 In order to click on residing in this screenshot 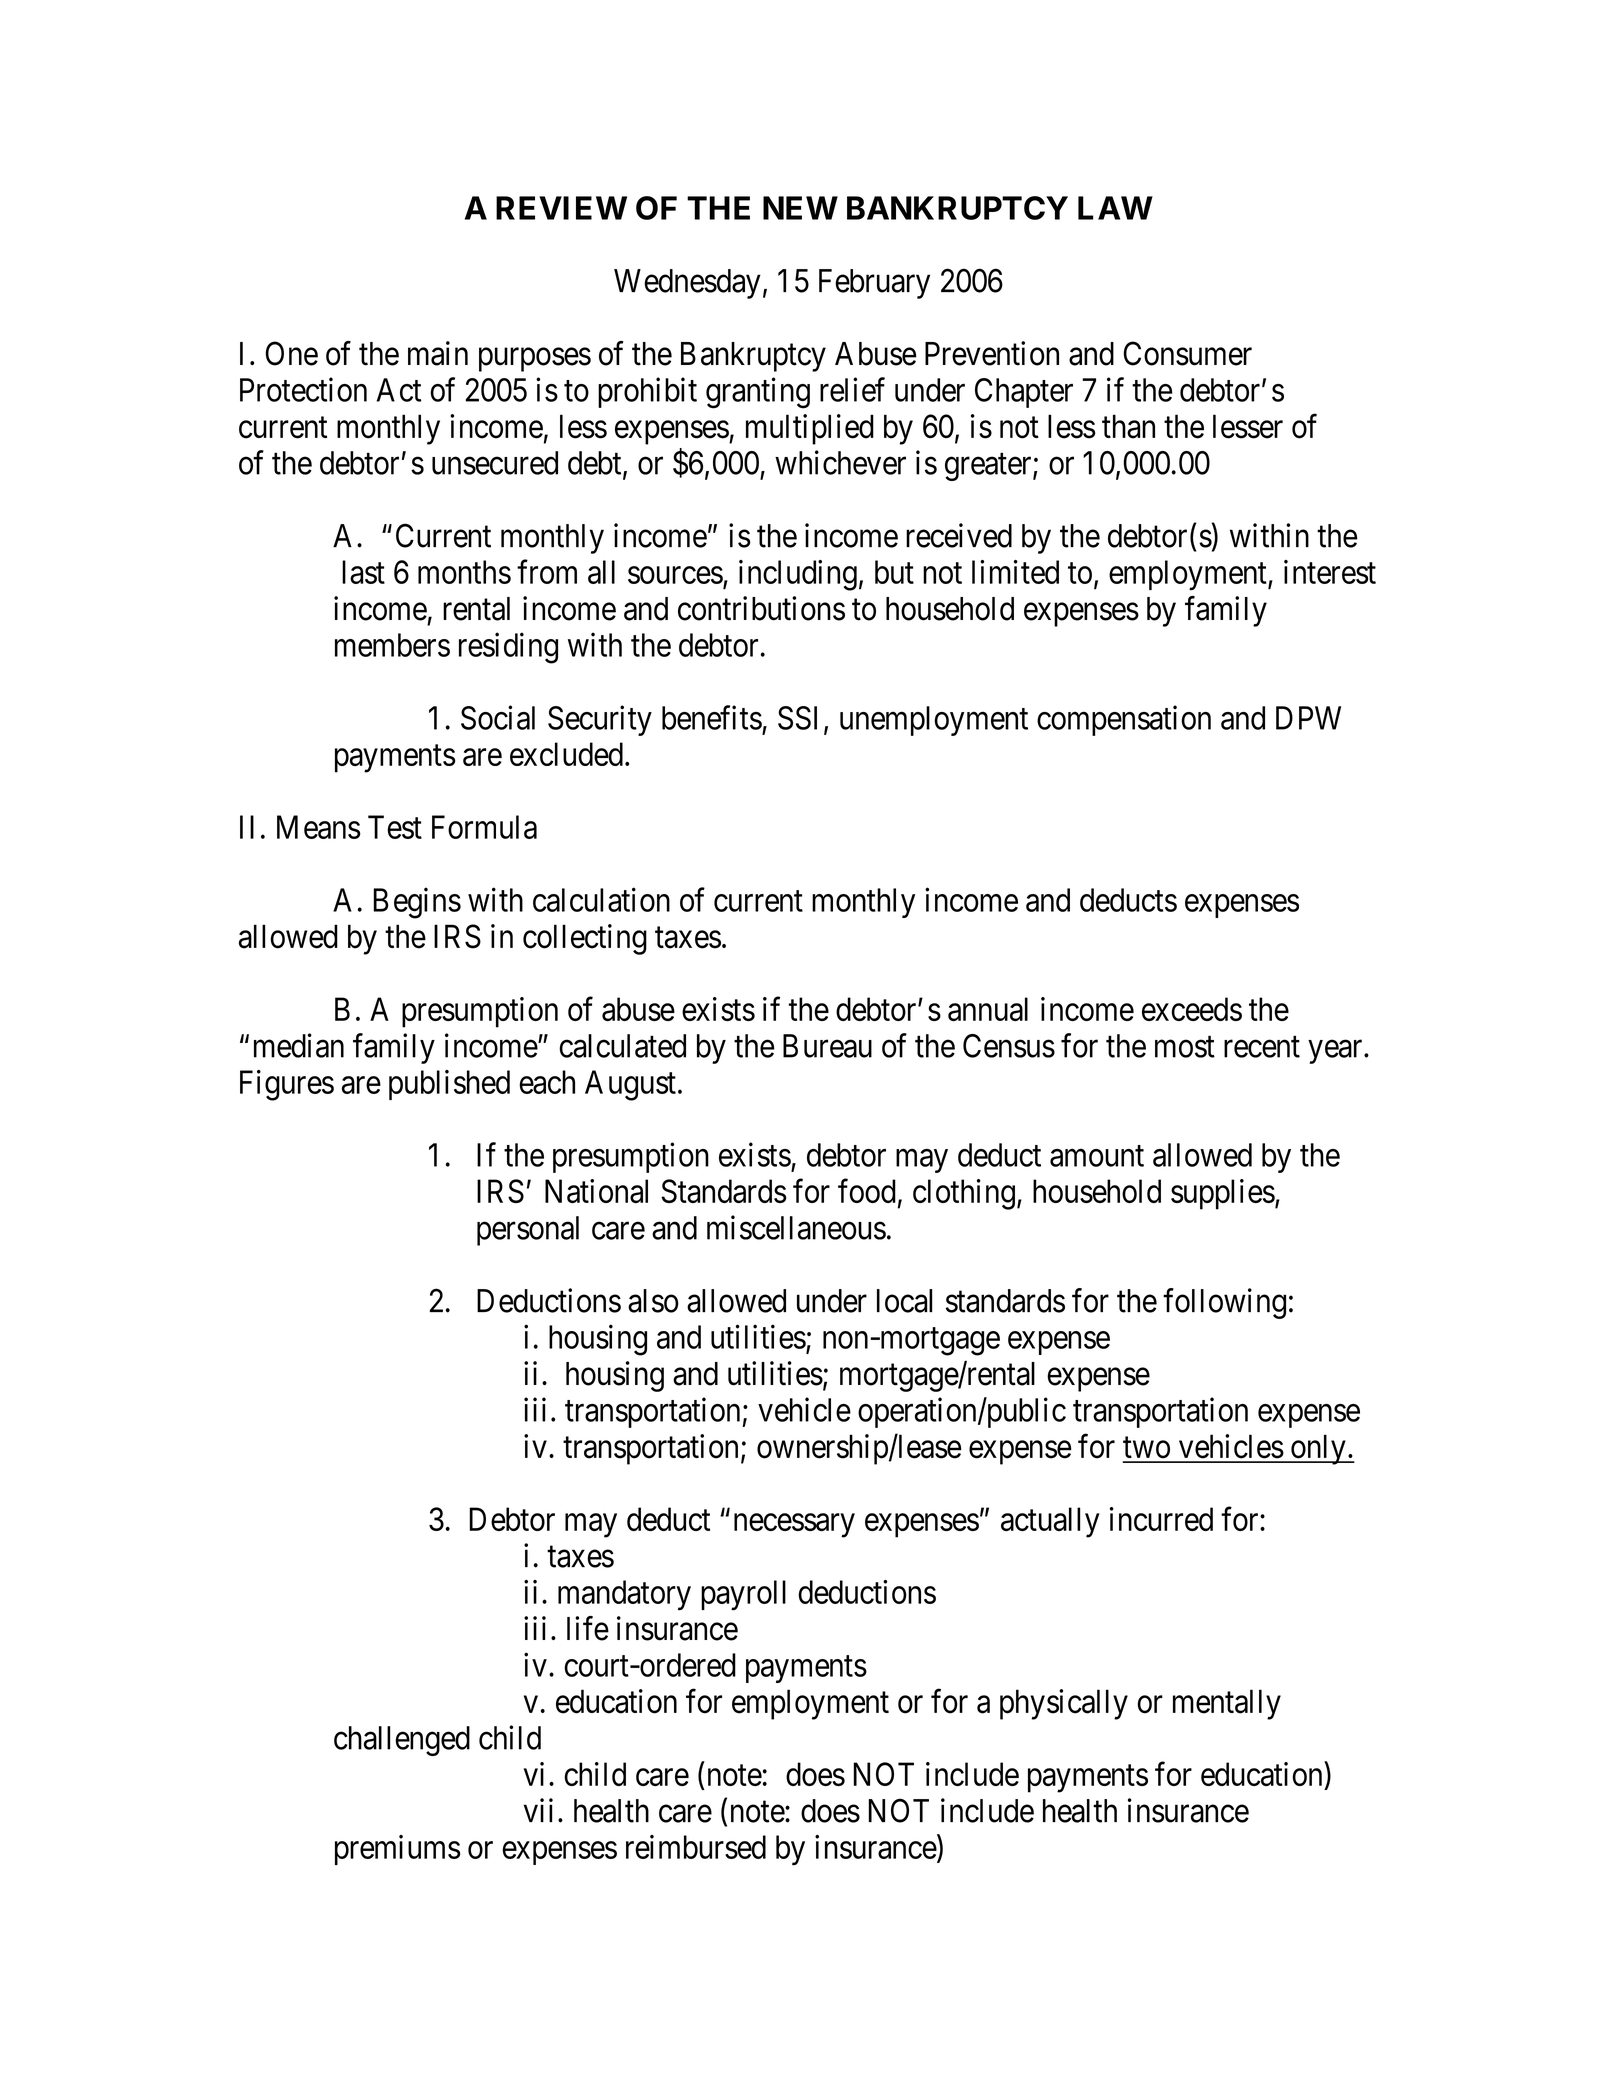, I will do `click(508, 648)`.
